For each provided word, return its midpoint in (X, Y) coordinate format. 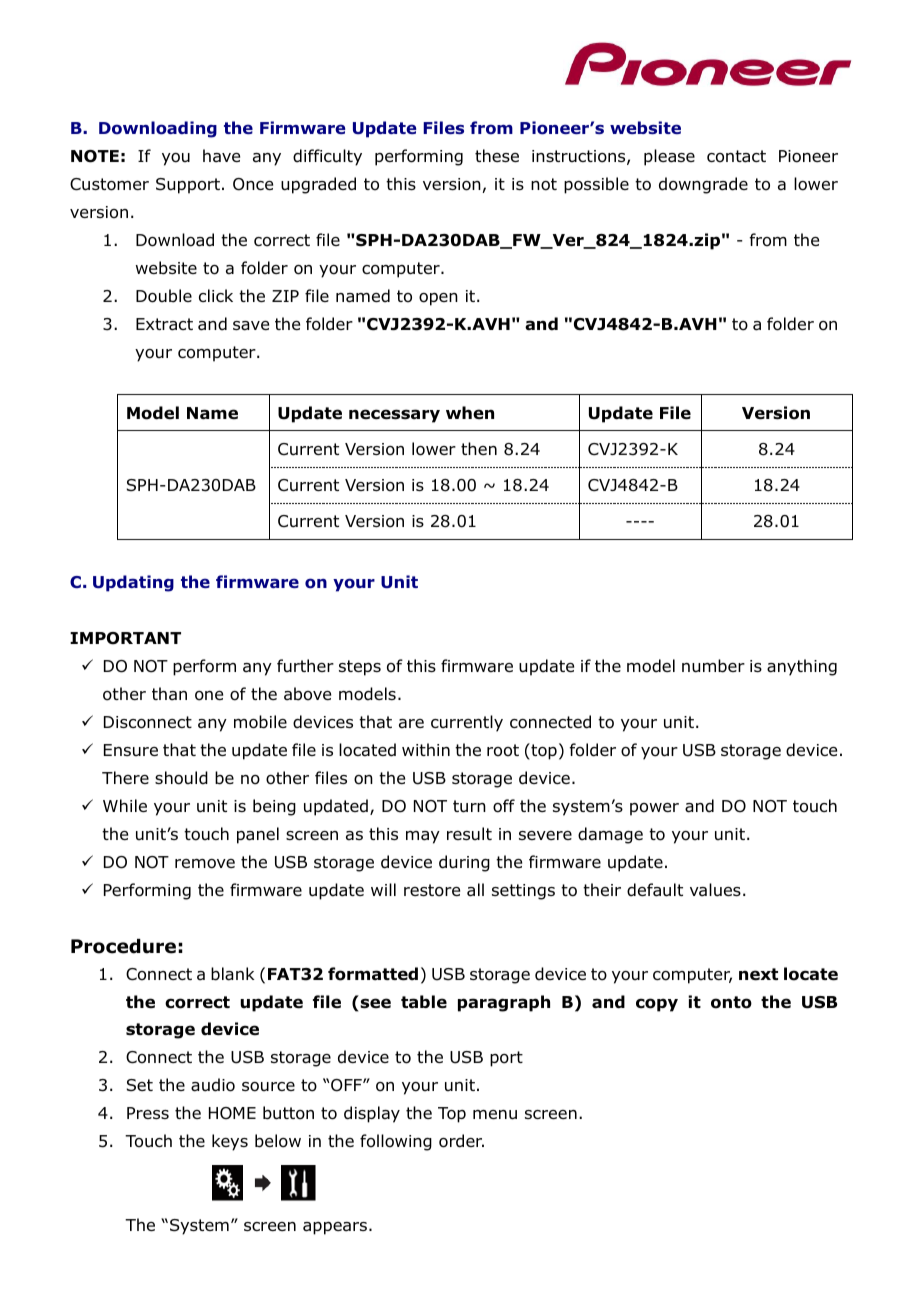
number (713, 666)
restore (432, 890)
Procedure (123, 946)
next (758, 974)
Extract (164, 324)
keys (230, 1142)
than (169, 694)
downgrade (703, 185)
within (426, 749)
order (461, 1141)
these (497, 155)
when (470, 413)
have (221, 156)
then (479, 448)
